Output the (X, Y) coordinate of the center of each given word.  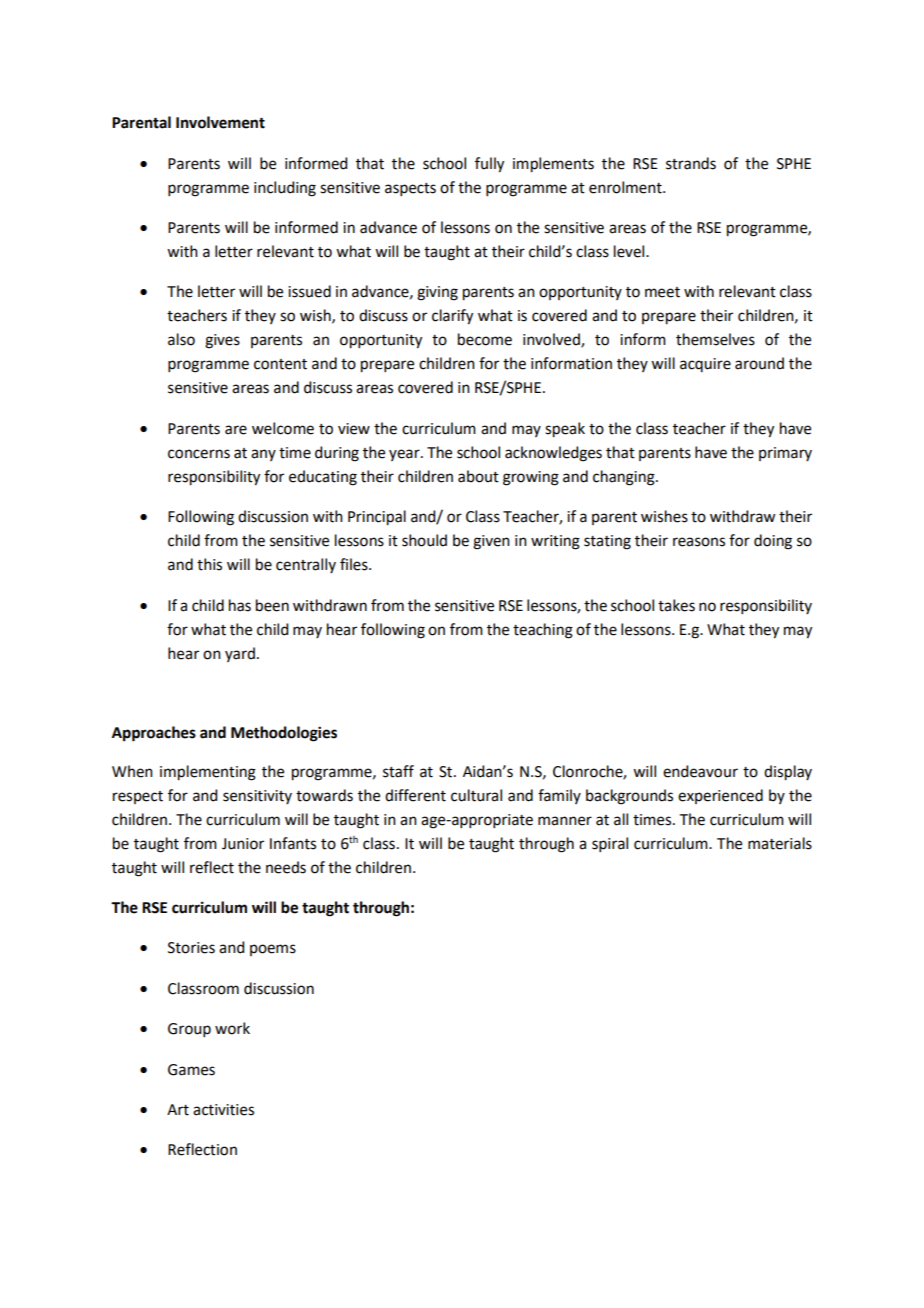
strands (691, 163)
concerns (199, 454)
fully (489, 165)
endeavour (700, 771)
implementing (208, 773)
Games (191, 1070)
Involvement (220, 122)
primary (785, 454)
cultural (476, 795)
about (478, 476)
